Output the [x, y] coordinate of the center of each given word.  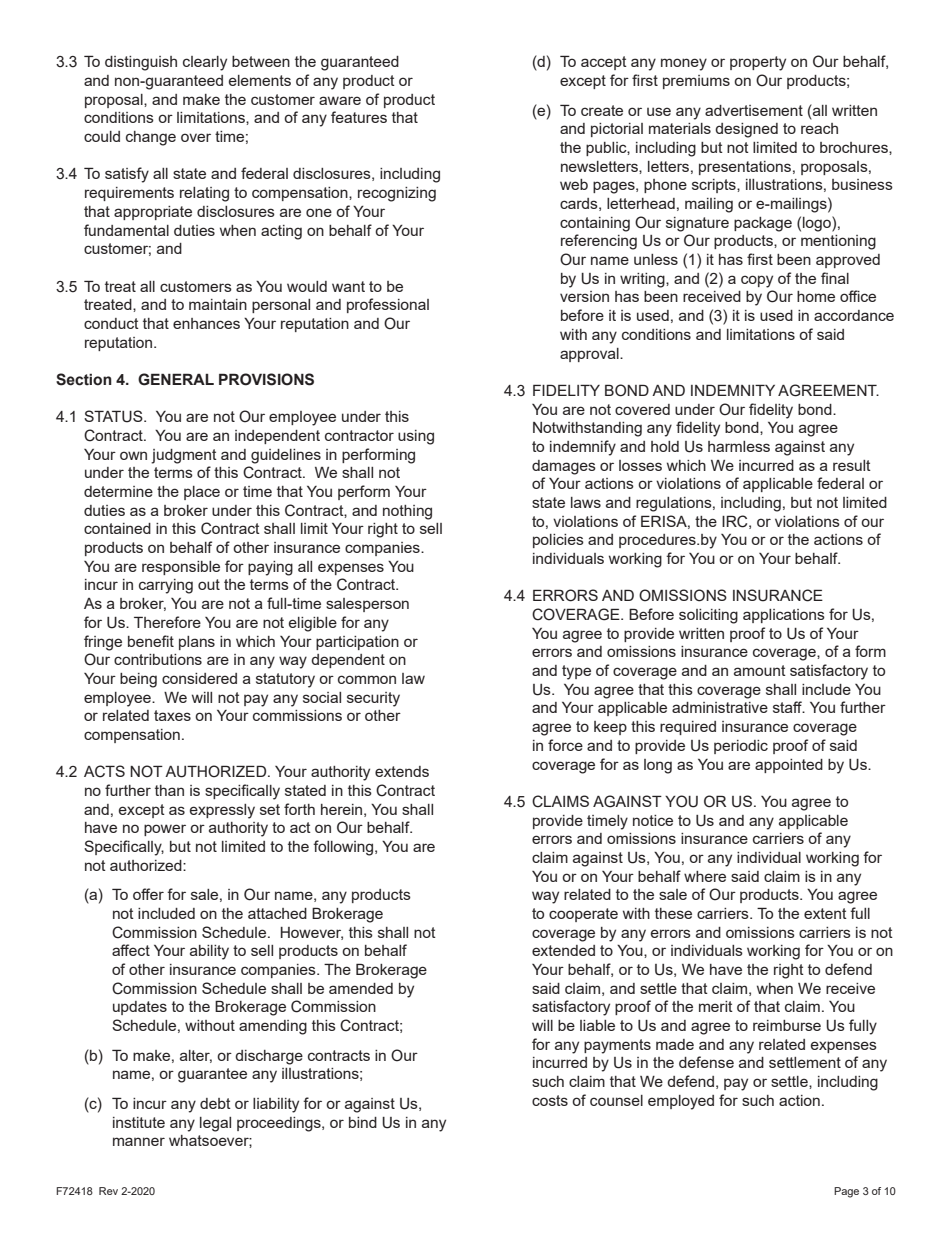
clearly [205, 63]
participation [357, 643]
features [359, 117]
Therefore [167, 622]
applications [784, 616]
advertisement [754, 110]
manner [139, 1141]
